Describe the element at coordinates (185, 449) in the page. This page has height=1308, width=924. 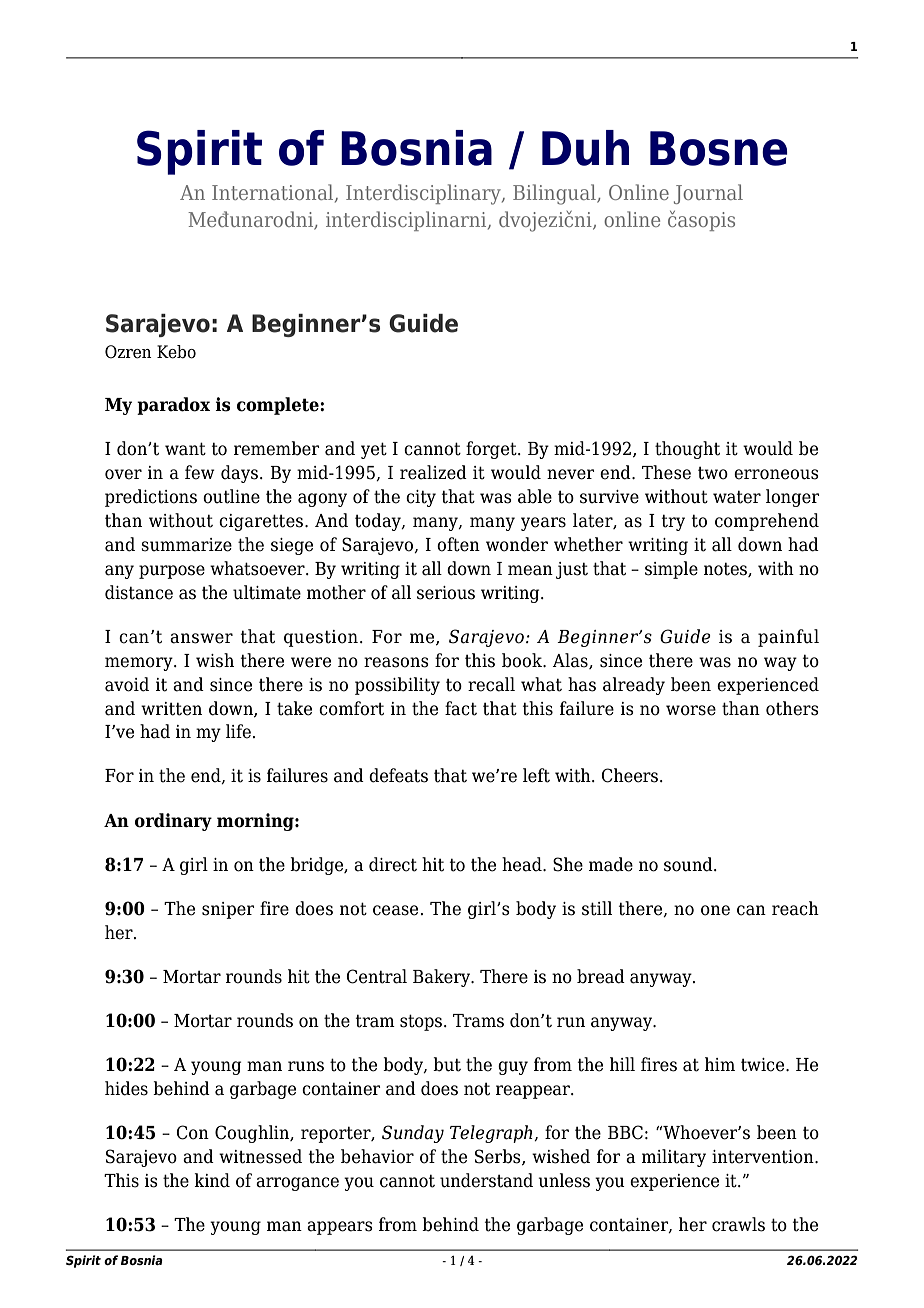
I see `want` at that location.
